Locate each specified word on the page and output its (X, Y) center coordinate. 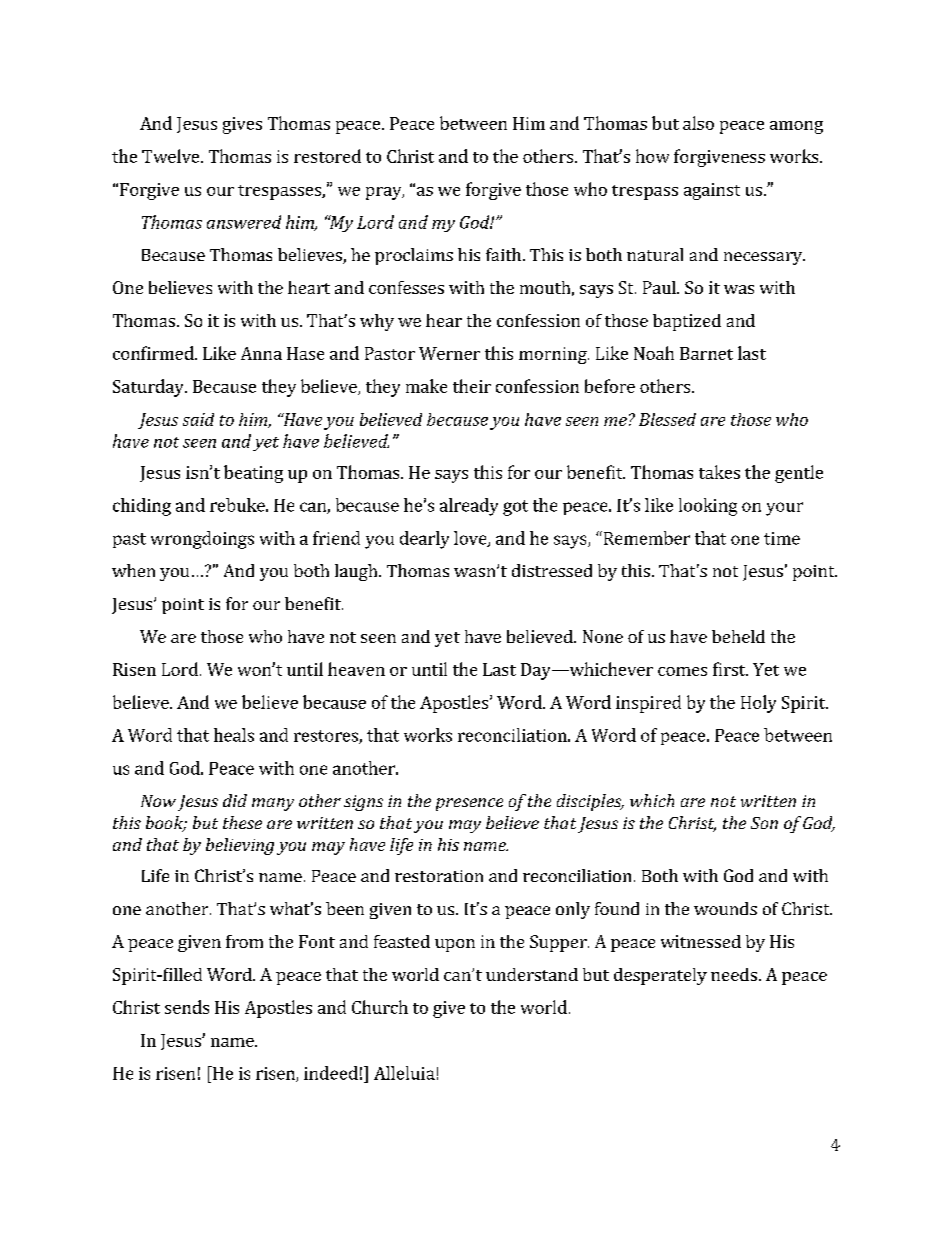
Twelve (172, 156)
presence (469, 804)
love (471, 539)
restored (327, 156)
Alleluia (404, 1073)
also (698, 123)
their (472, 386)
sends (187, 1007)
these (242, 822)
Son (764, 823)
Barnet (706, 353)
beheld (738, 636)
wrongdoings (202, 540)
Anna (261, 353)
